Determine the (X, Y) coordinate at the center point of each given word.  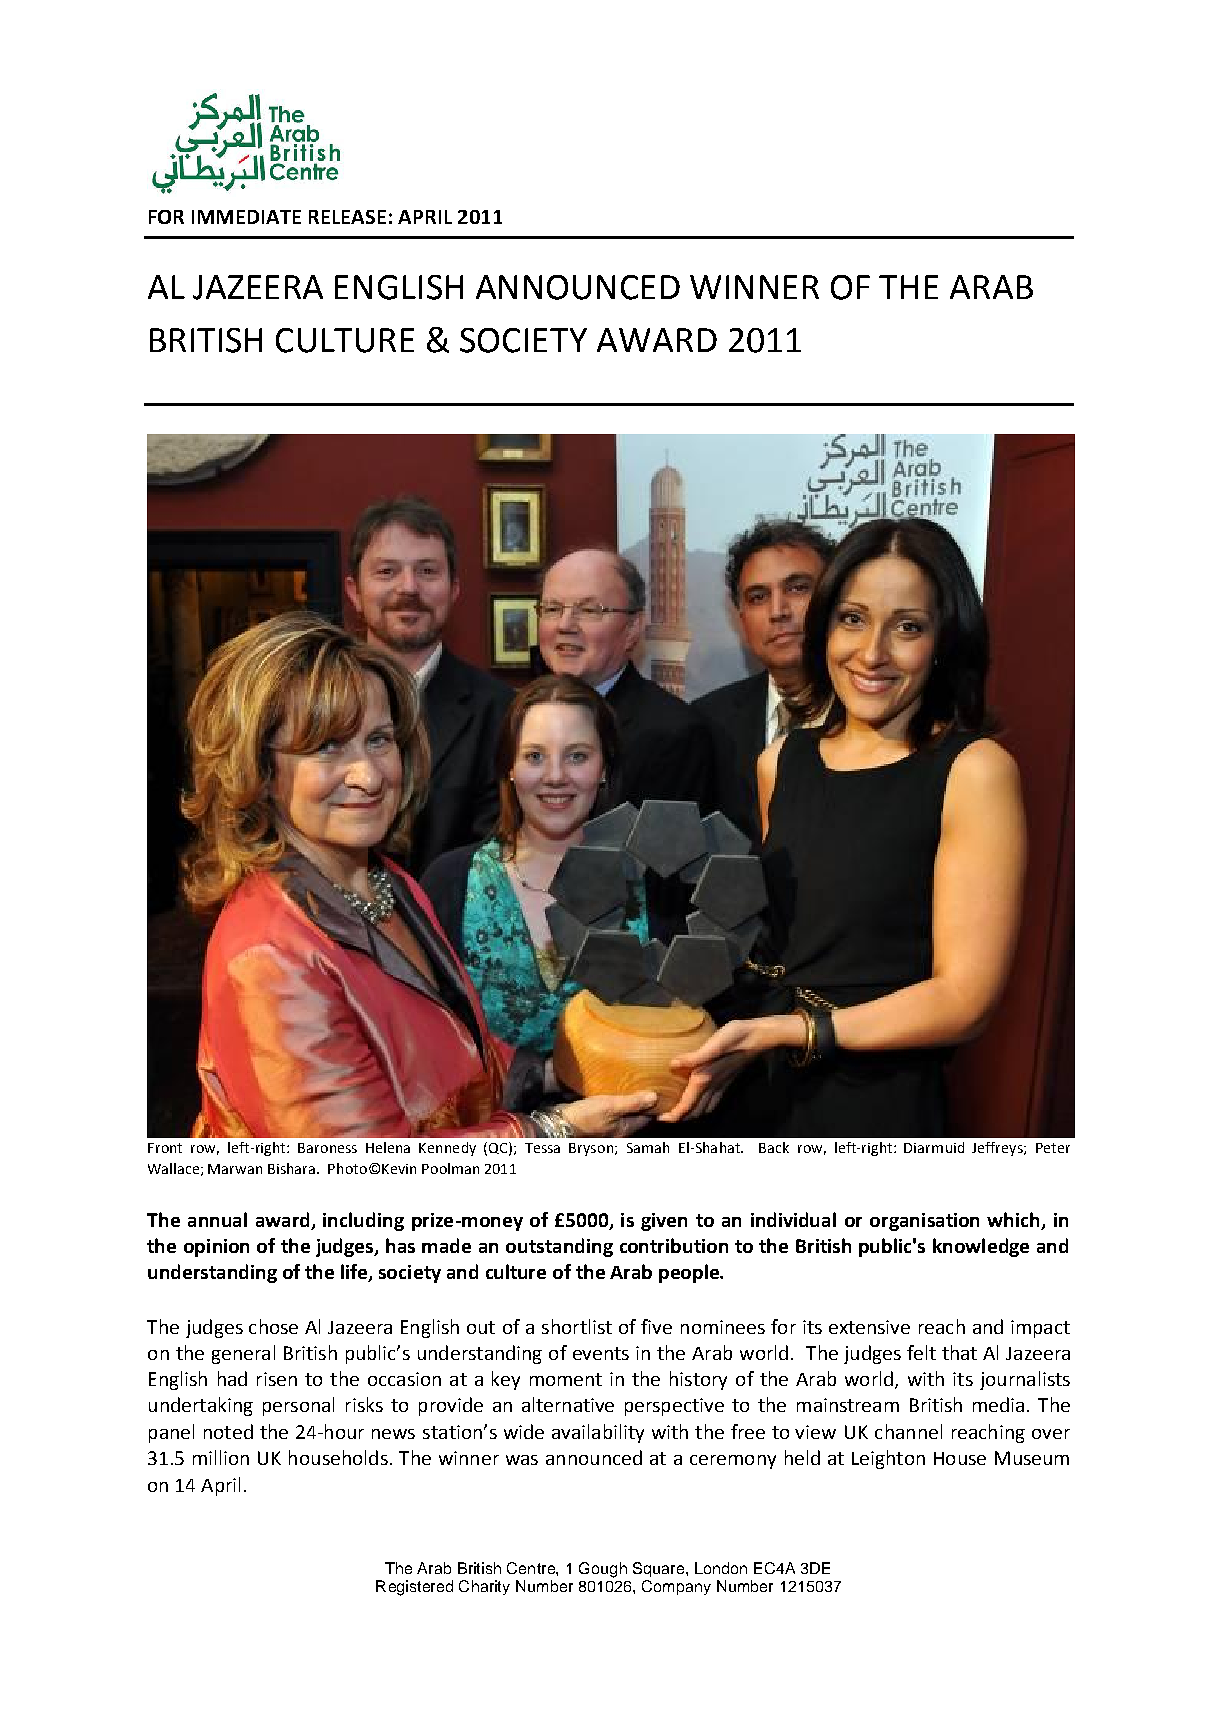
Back (774, 1147)
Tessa (542, 1148)
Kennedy (447, 1149)
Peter (1053, 1148)
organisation (924, 1222)
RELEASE (347, 217)
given (664, 1222)
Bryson (591, 1149)
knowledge (981, 1247)
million (221, 1457)
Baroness (327, 1148)
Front (165, 1148)
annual (217, 1219)
